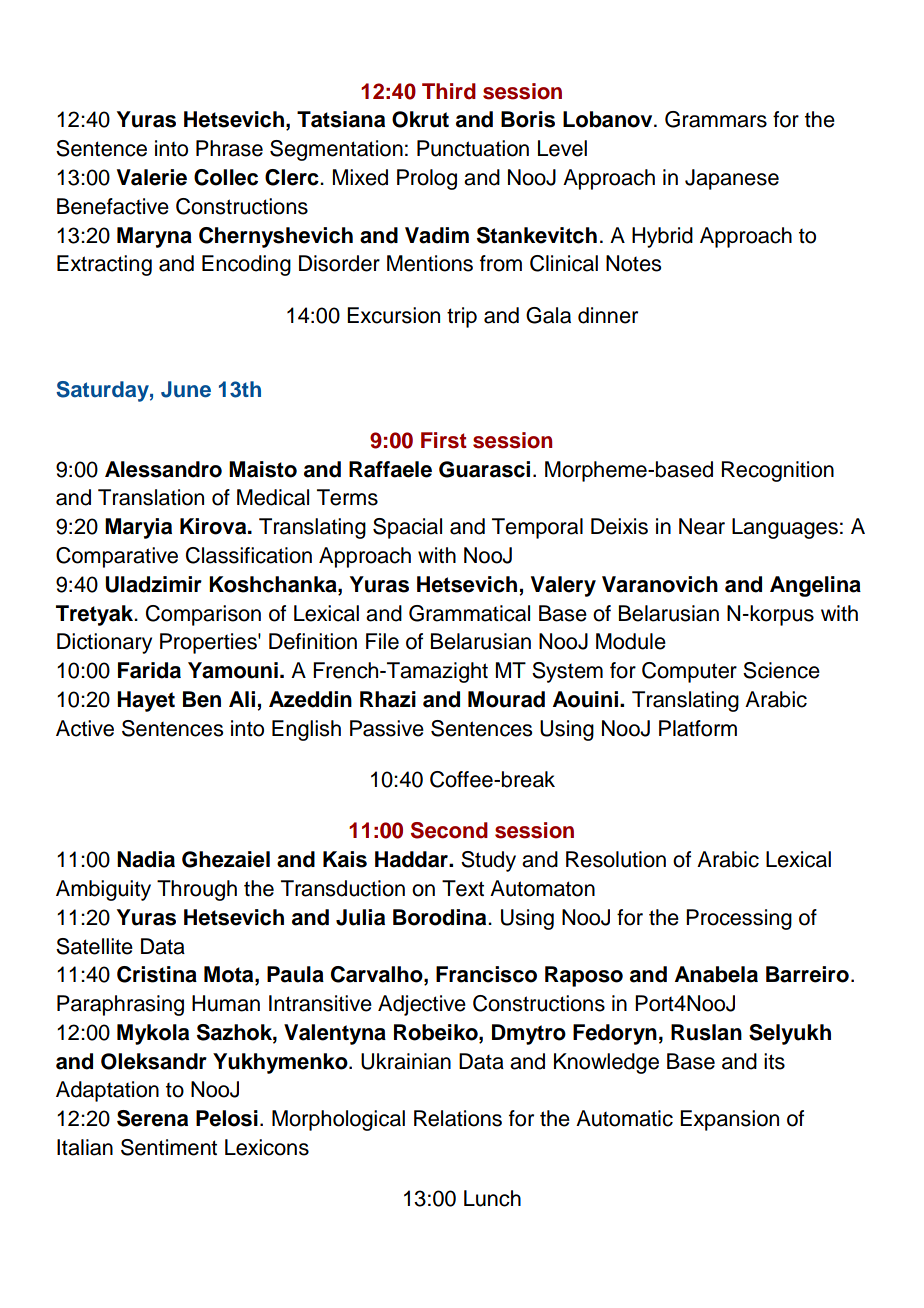  I want to click on Phrase, so click(229, 148).
